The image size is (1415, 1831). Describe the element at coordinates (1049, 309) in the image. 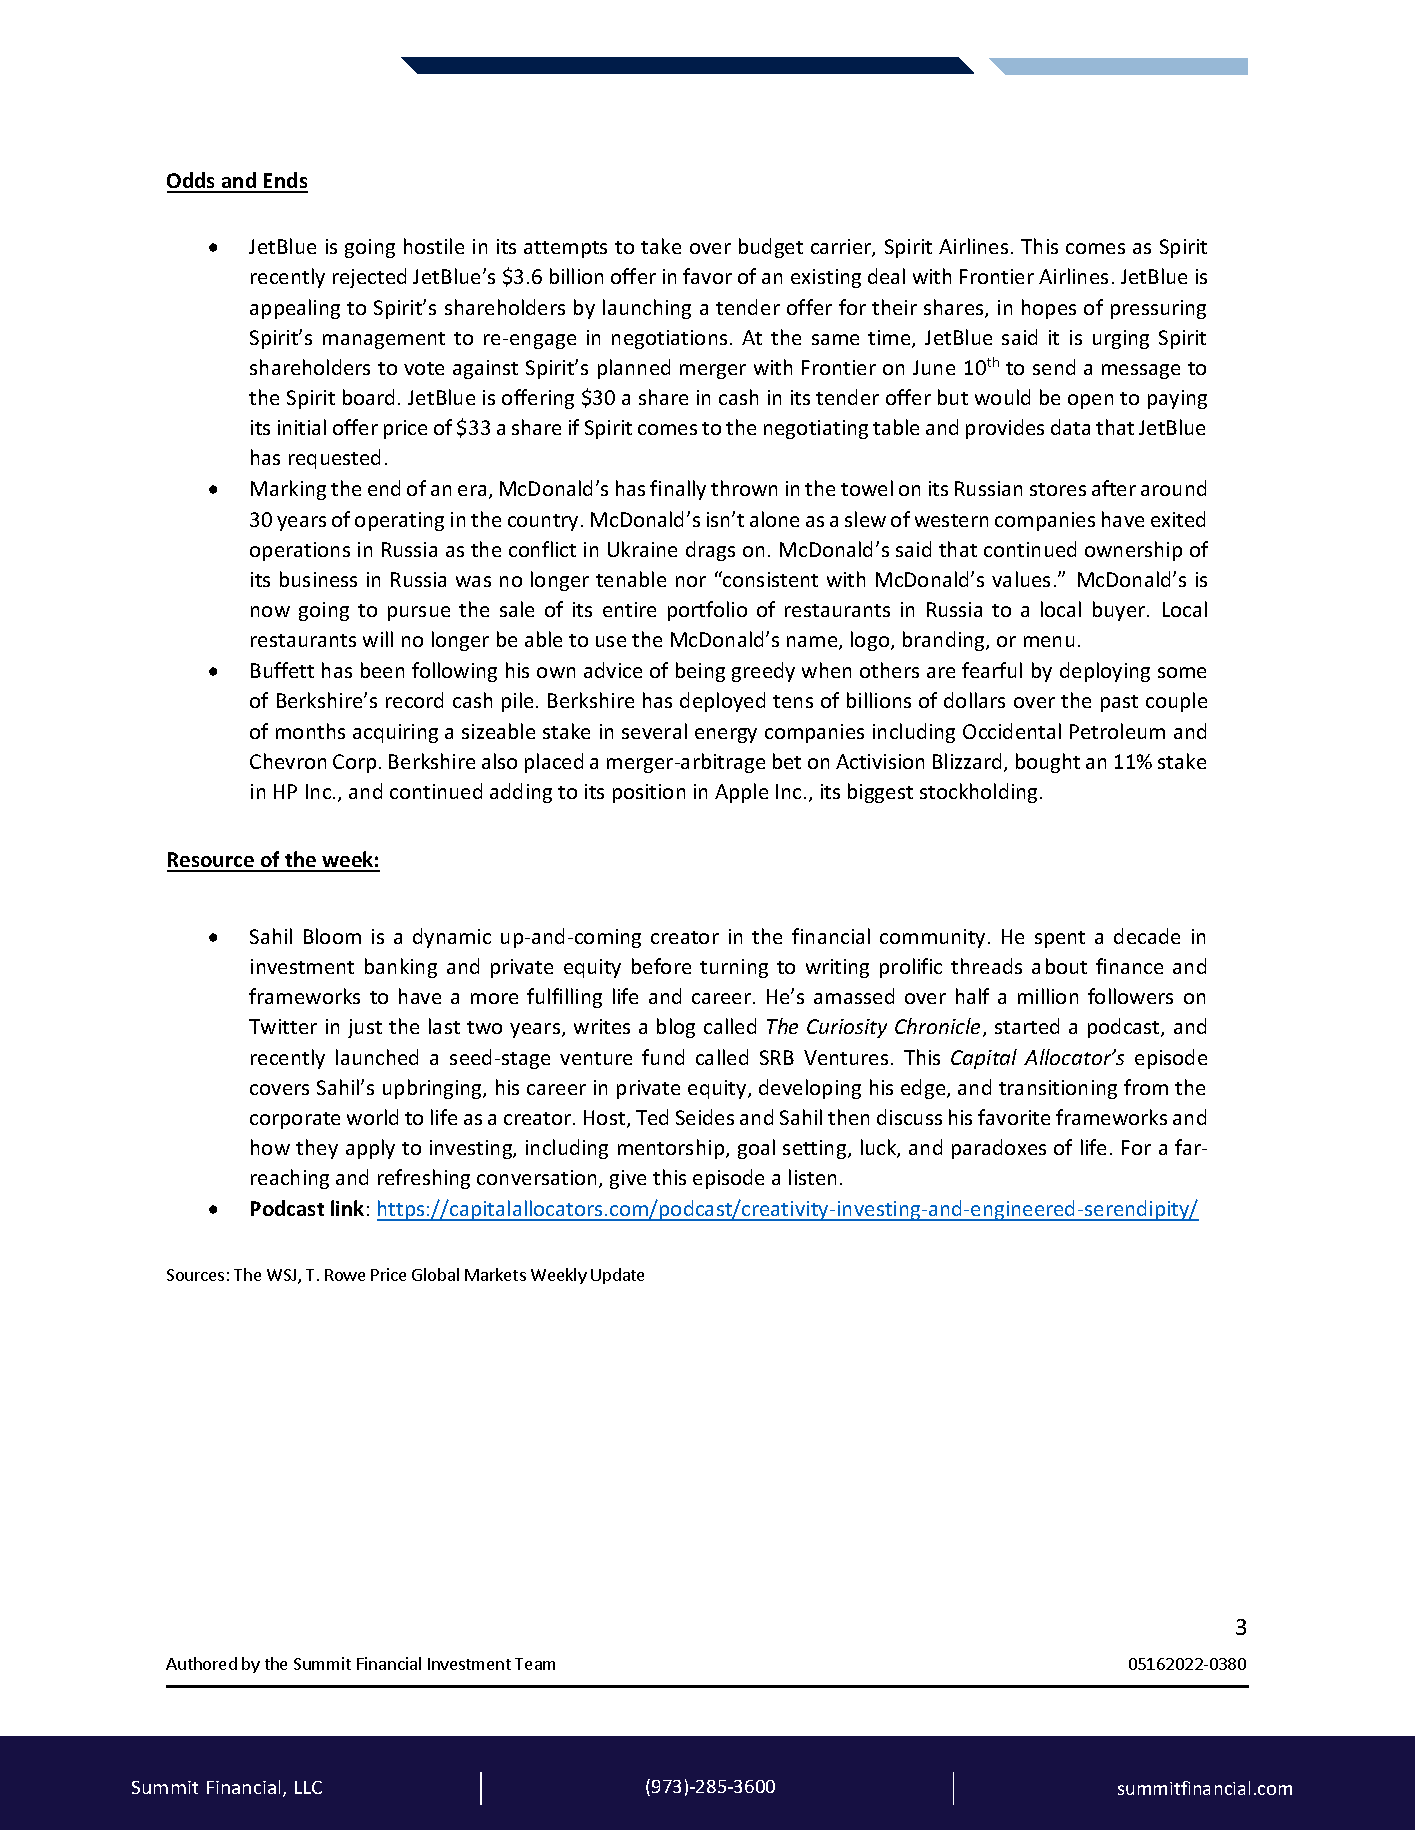

I see `hopes` at that location.
